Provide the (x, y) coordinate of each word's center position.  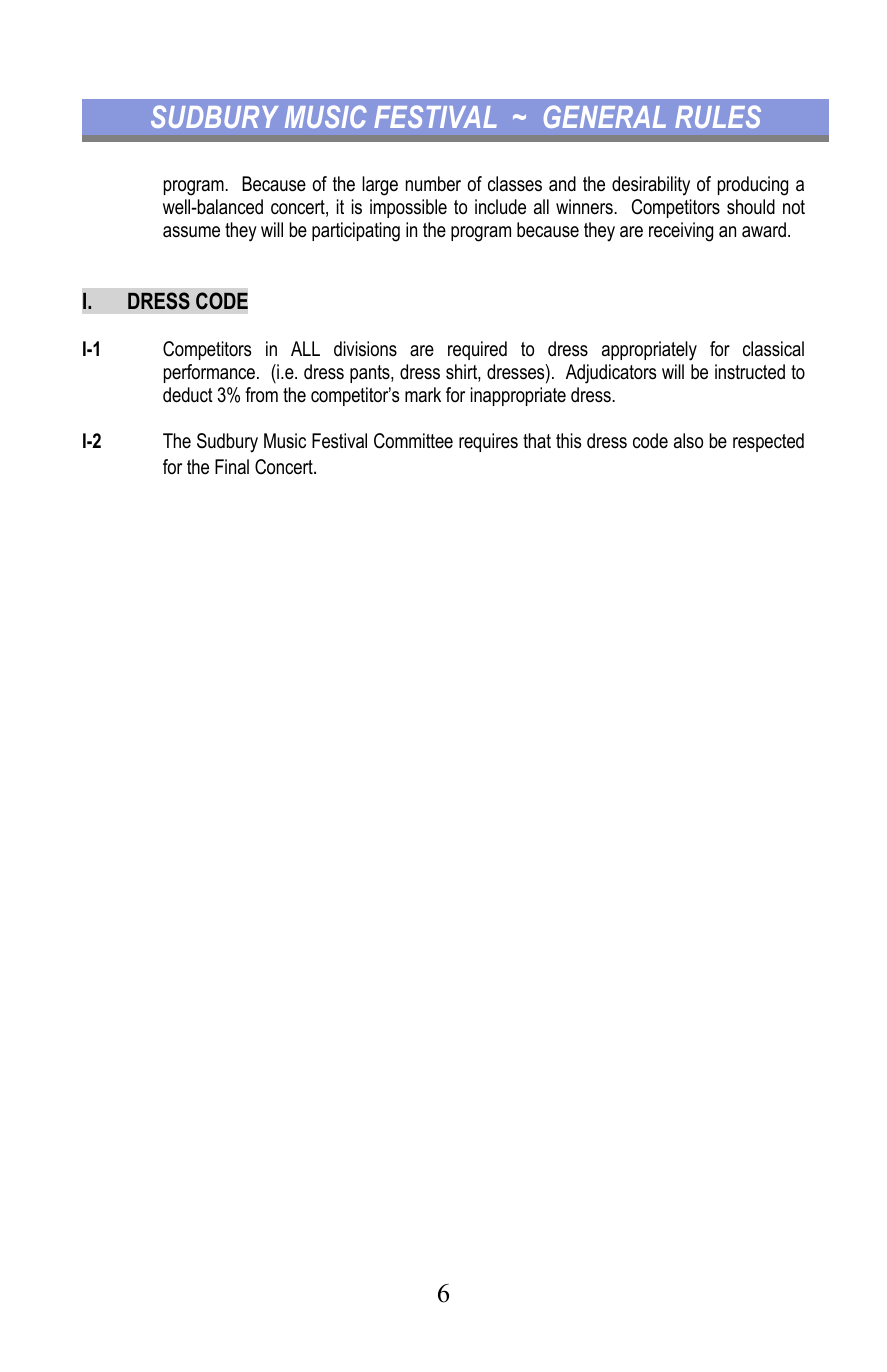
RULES (718, 116)
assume (191, 232)
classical (773, 349)
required (477, 350)
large (380, 186)
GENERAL (605, 116)
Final (232, 466)
